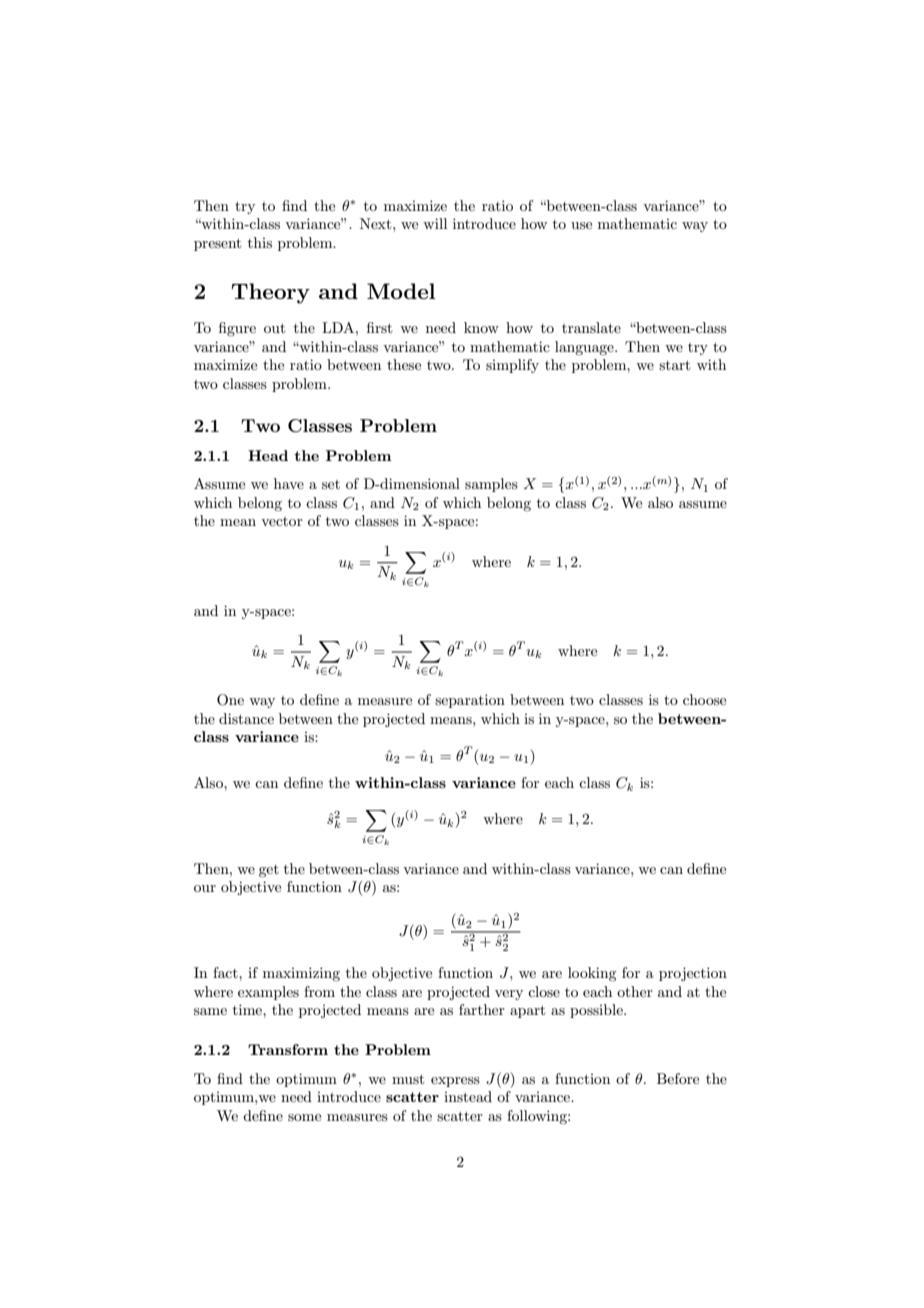 The width and height of the page is (924, 1308). What do you see at coordinates (260, 242) in the page?
I see `this` at bounding box center [260, 242].
